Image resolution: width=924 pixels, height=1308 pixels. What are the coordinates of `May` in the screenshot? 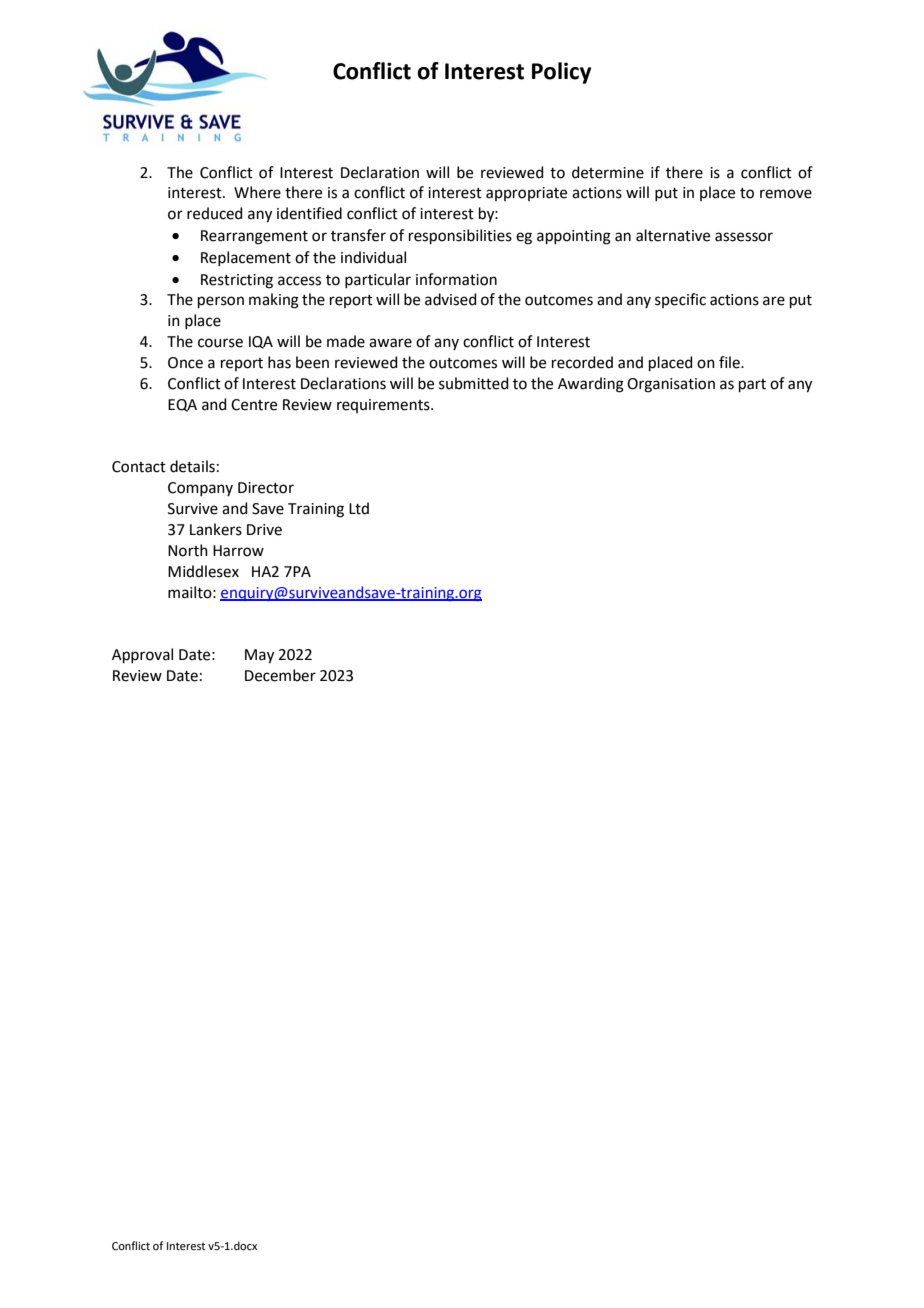 It's located at (259, 656).
